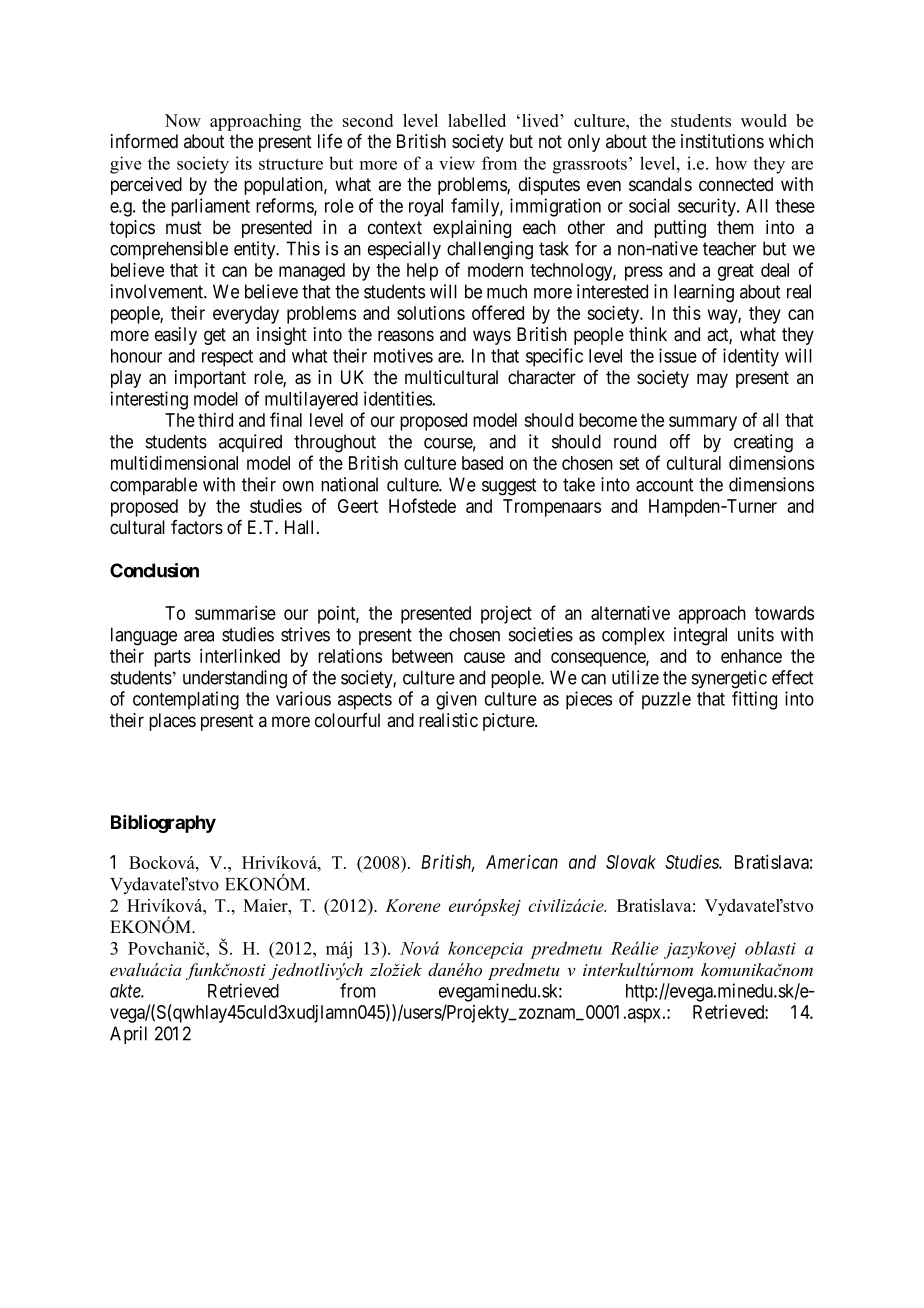  Describe the element at coordinates (631, 862) in the document. I see `Slovak` at that location.
